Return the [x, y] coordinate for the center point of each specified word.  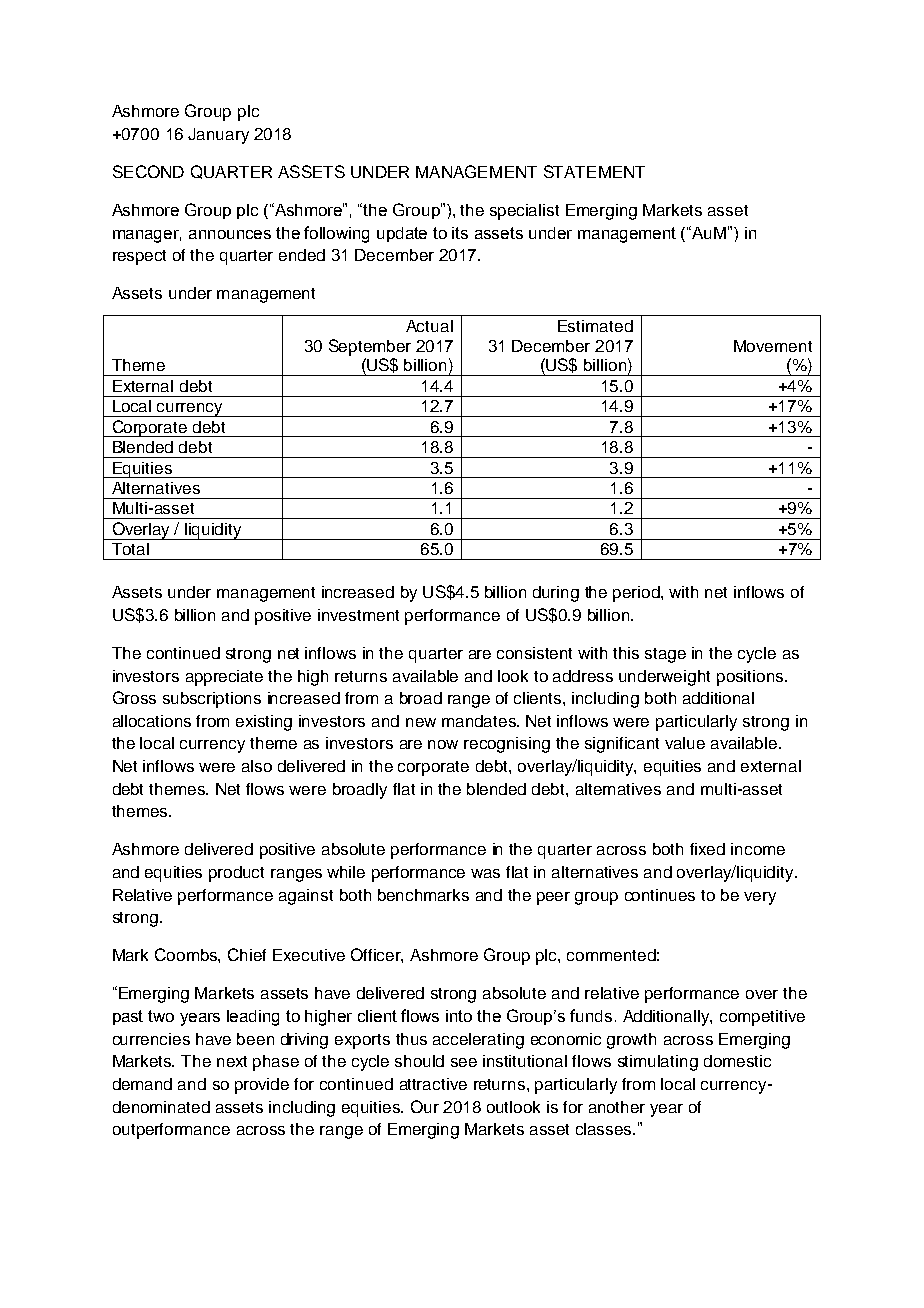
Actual [429, 326]
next [232, 1061]
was [485, 873]
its [460, 233]
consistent [534, 653]
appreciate [224, 678]
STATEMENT [594, 171]
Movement [773, 346]
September [370, 347]
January [218, 136]
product [236, 874]
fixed [707, 849]
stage [665, 655]
